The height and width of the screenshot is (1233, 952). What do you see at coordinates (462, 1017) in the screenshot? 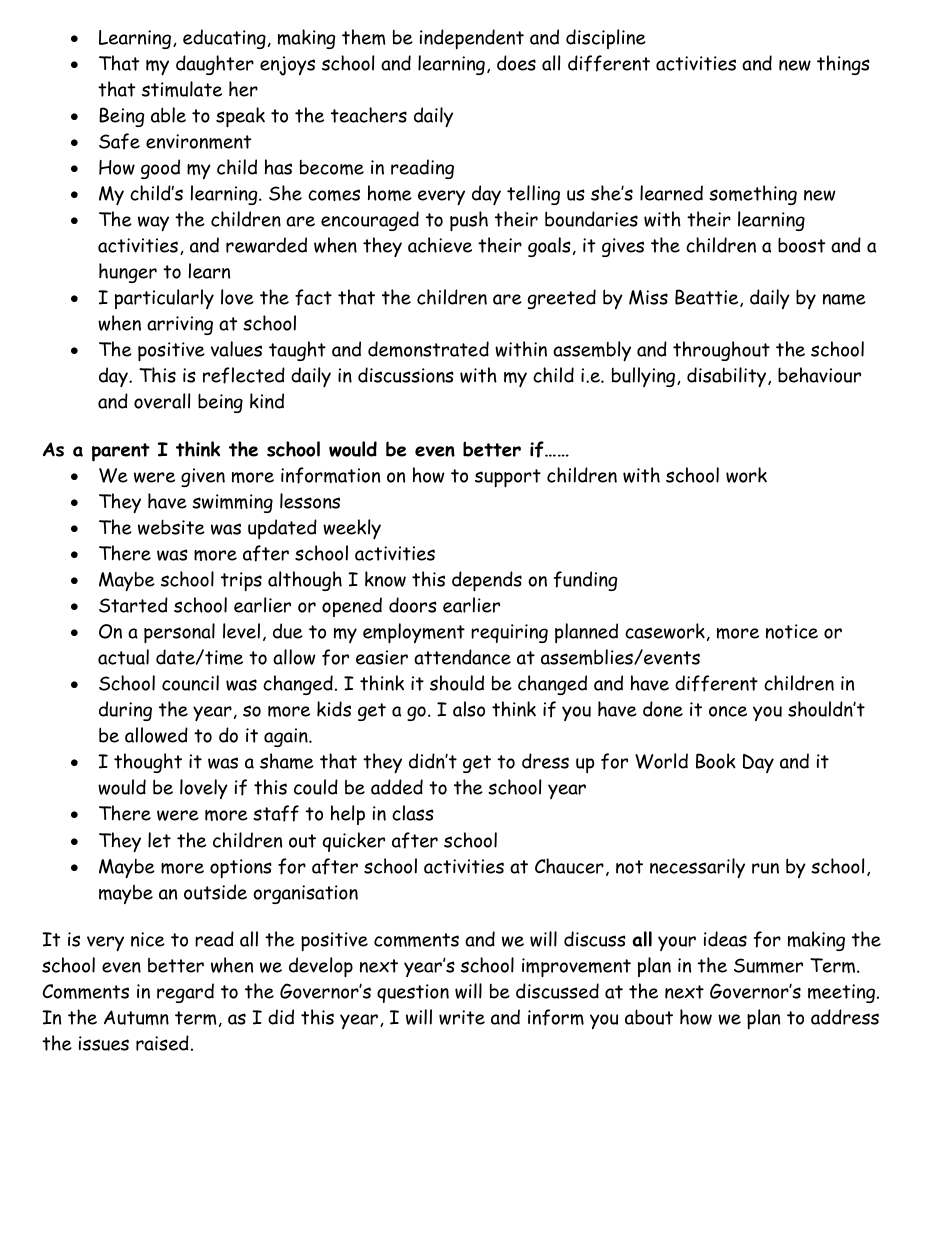
I see `write` at bounding box center [462, 1017].
